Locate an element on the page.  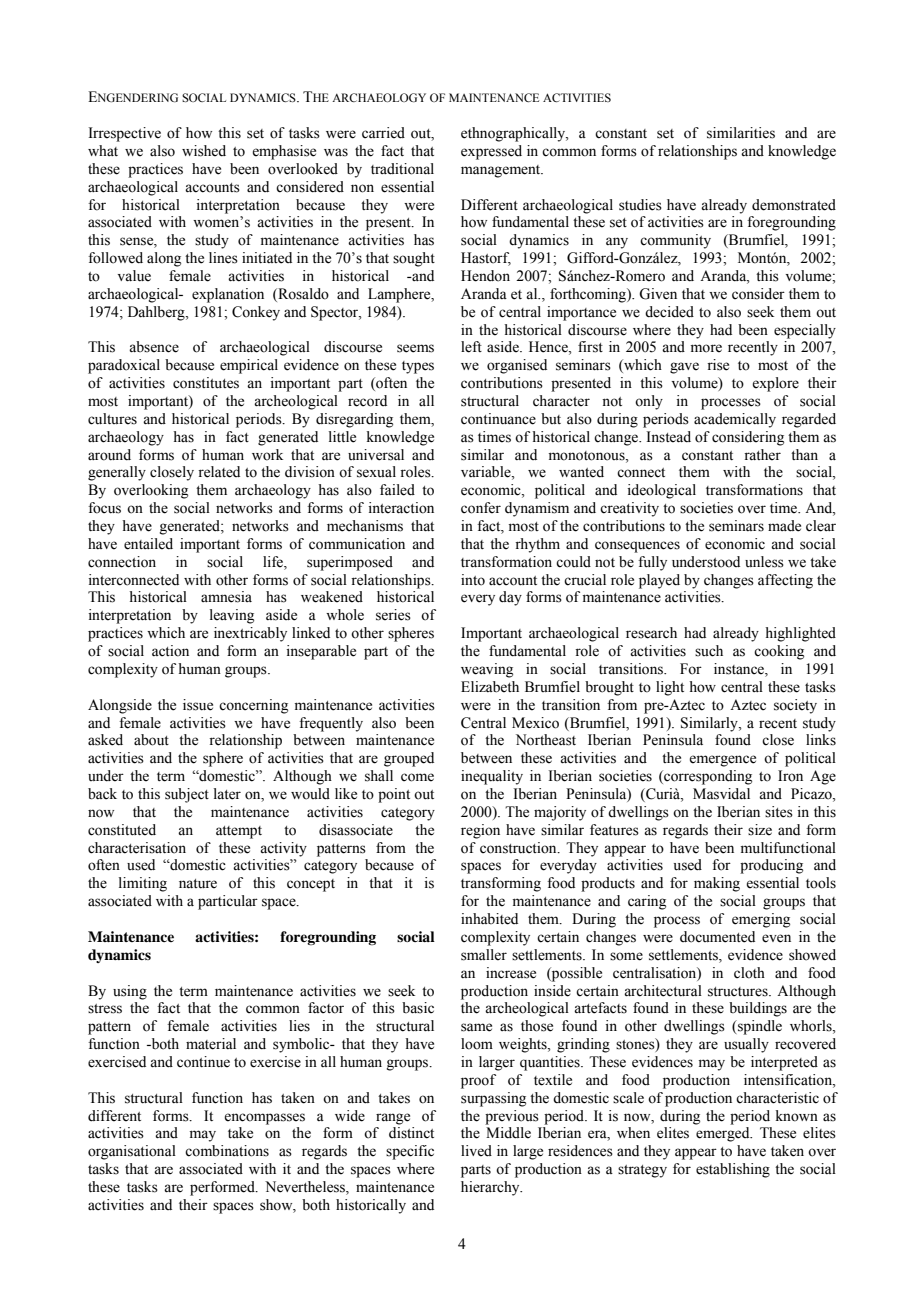
combinations is located at coordinates (227, 1151).
